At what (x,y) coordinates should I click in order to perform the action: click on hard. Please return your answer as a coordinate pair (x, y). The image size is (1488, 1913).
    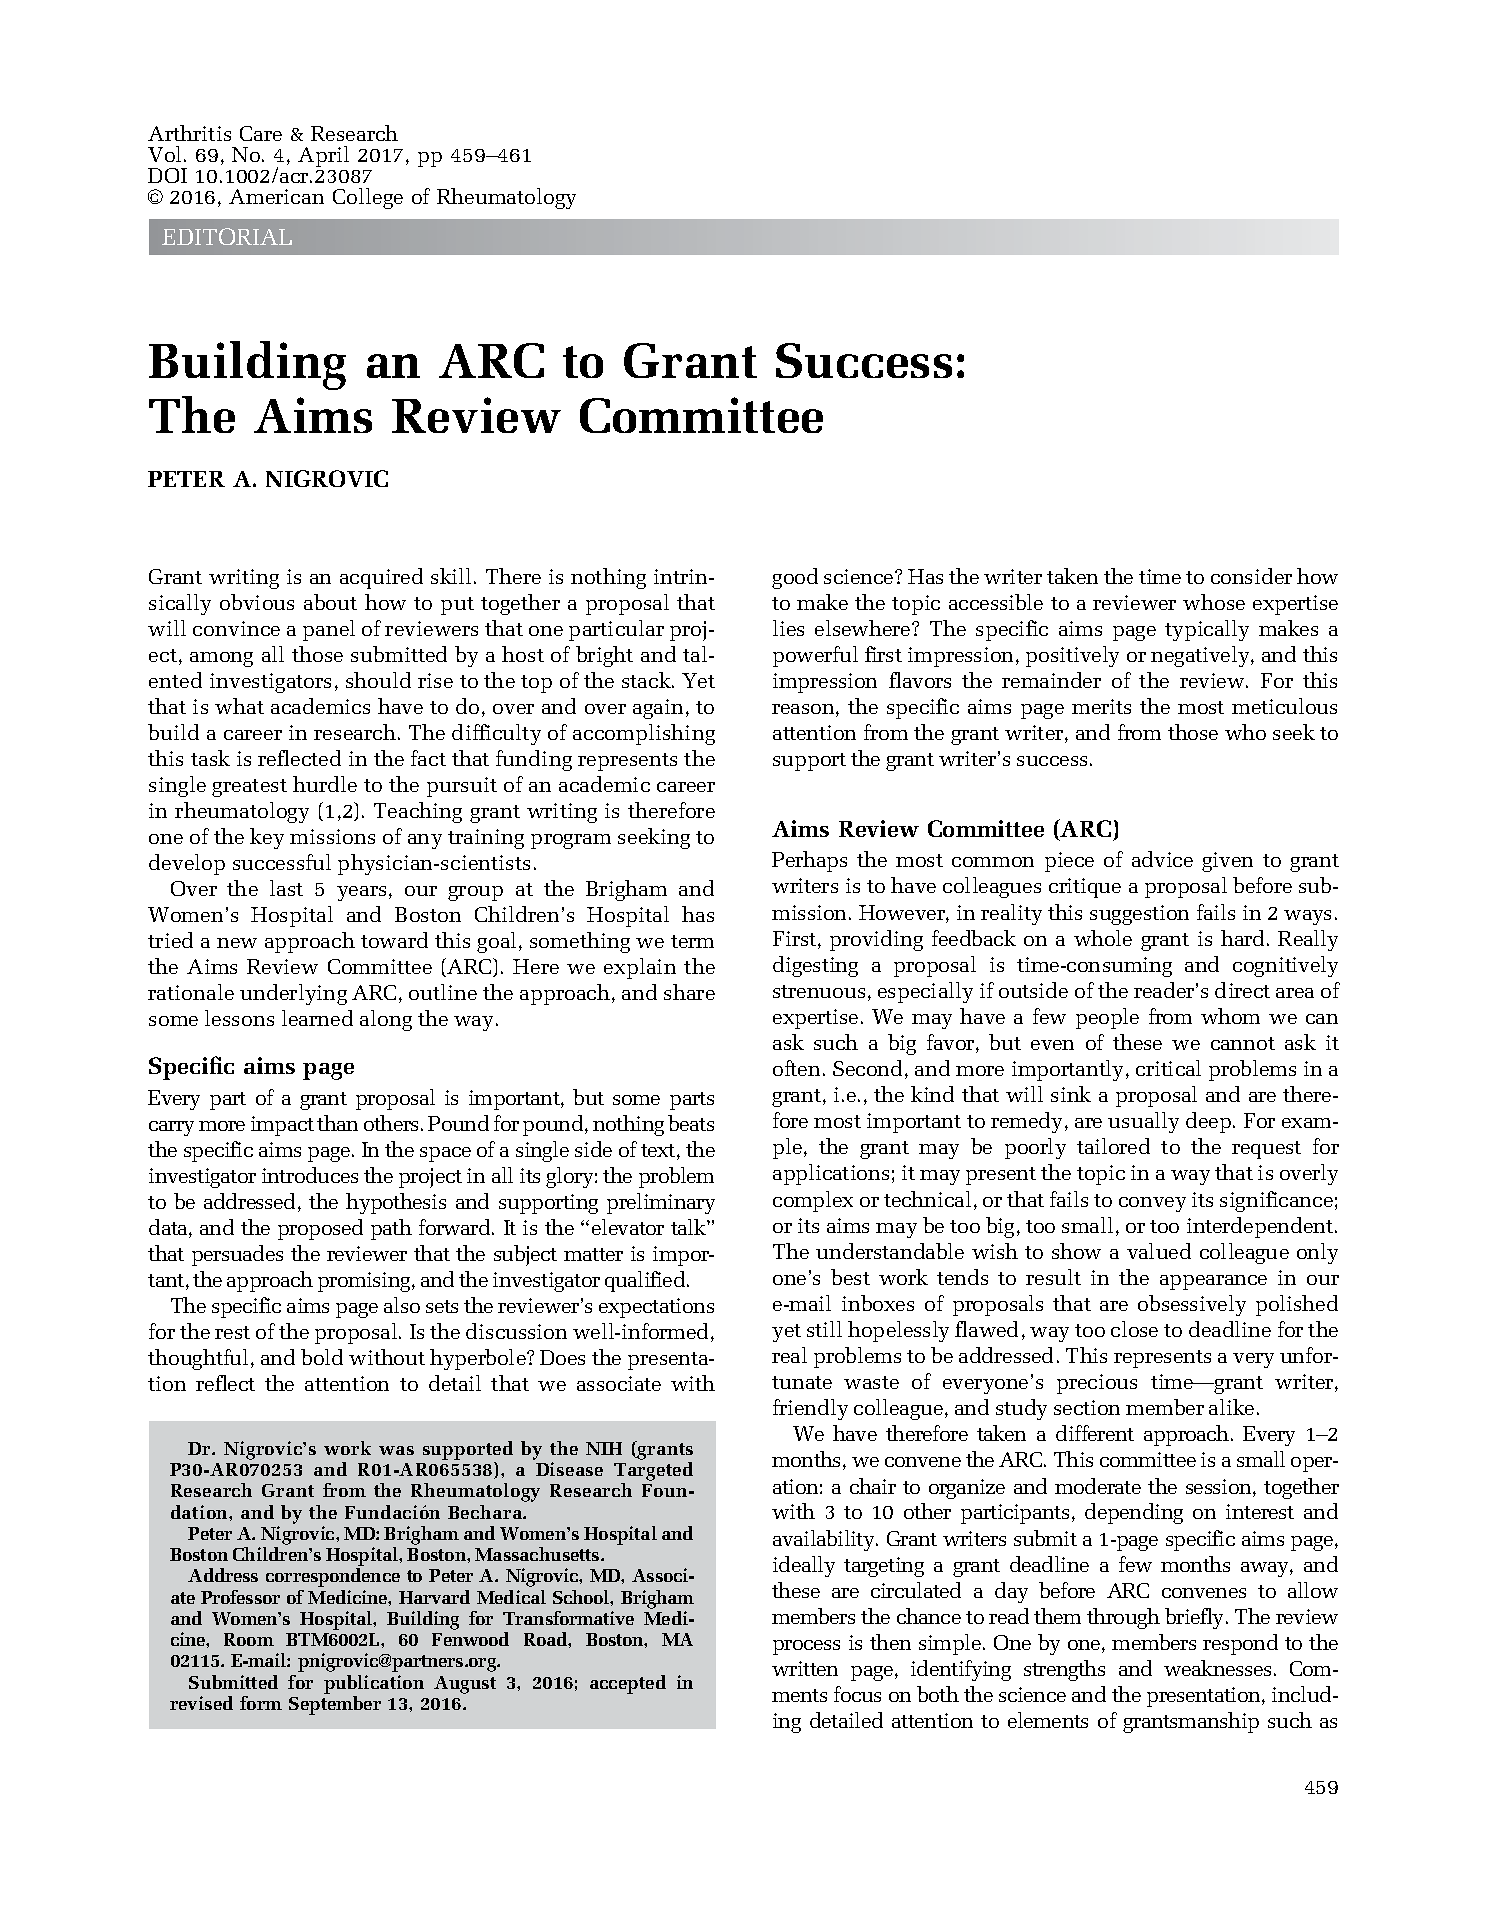
    Looking at the image, I should click on (1244, 938).
